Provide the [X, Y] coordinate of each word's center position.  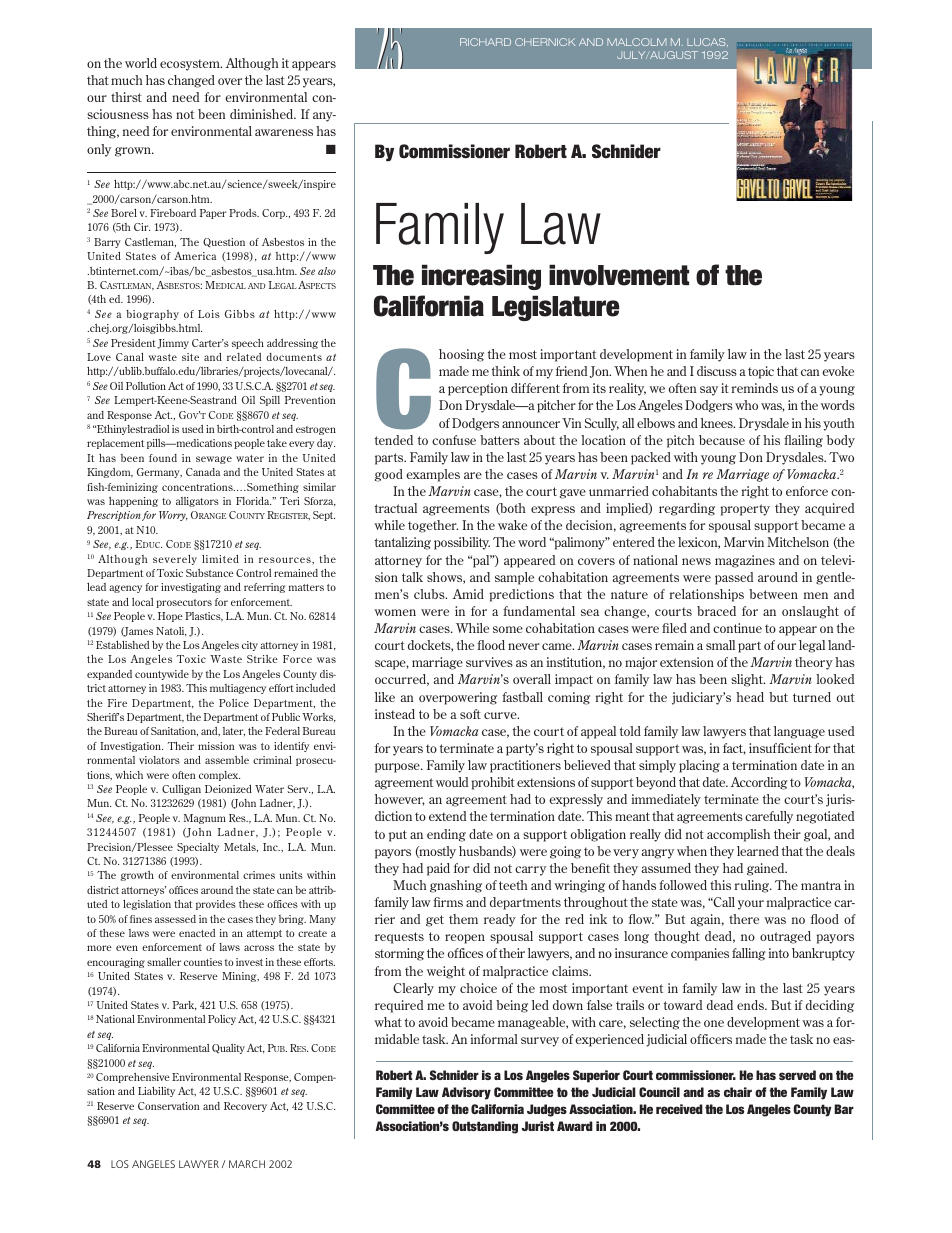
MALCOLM [637, 42]
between [773, 594]
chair [738, 1092]
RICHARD [485, 42]
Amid [468, 594]
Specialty [198, 848]
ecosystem [191, 65]
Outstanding [485, 1127]
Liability [156, 1092]
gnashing [456, 886]
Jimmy [173, 344]
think [506, 371]
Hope [170, 617]
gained [767, 869]
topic [761, 372]
